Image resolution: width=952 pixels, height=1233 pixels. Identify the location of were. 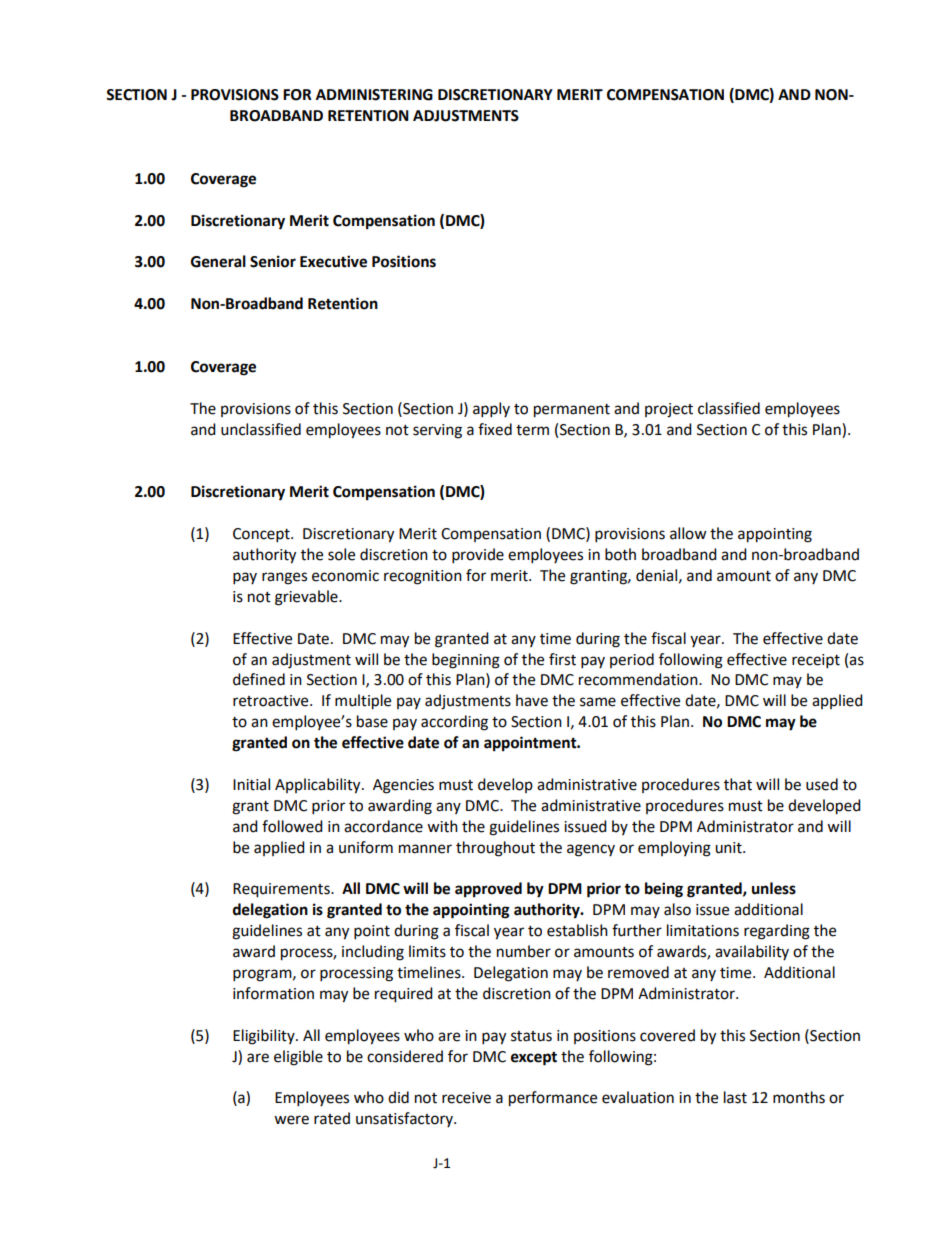
(291, 1120).
